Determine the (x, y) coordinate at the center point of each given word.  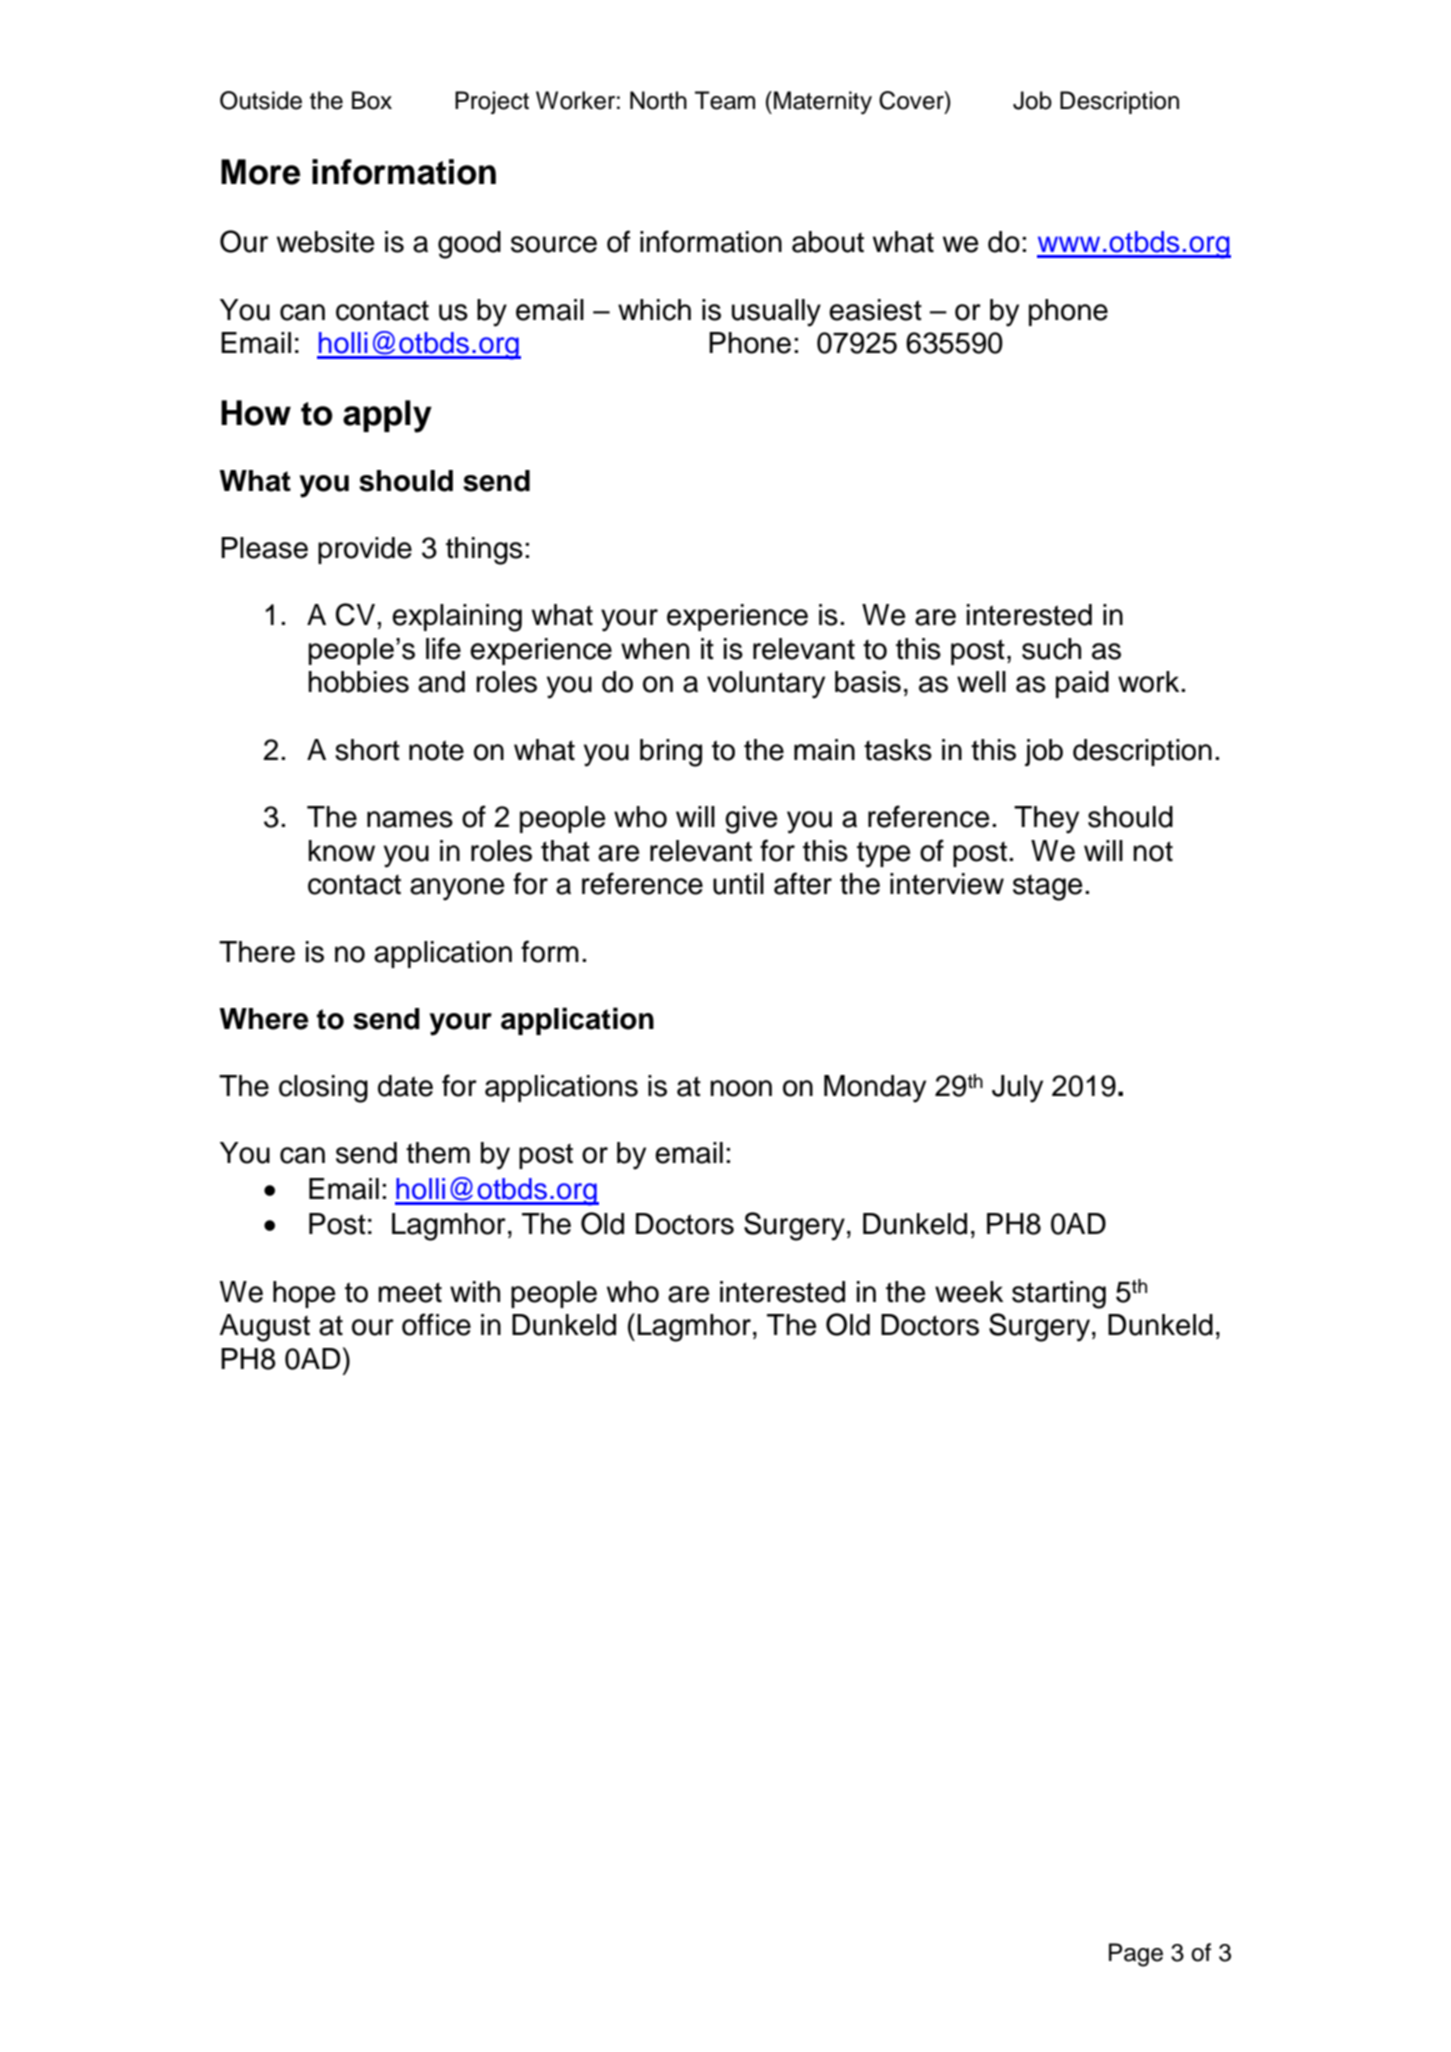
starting (1059, 1295)
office (436, 1324)
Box (372, 100)
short (367, 750)
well (981, 682)
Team (725, 100)
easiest (875, 310)
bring (671, 753)
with (475, 1292)
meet (410, 1292)
